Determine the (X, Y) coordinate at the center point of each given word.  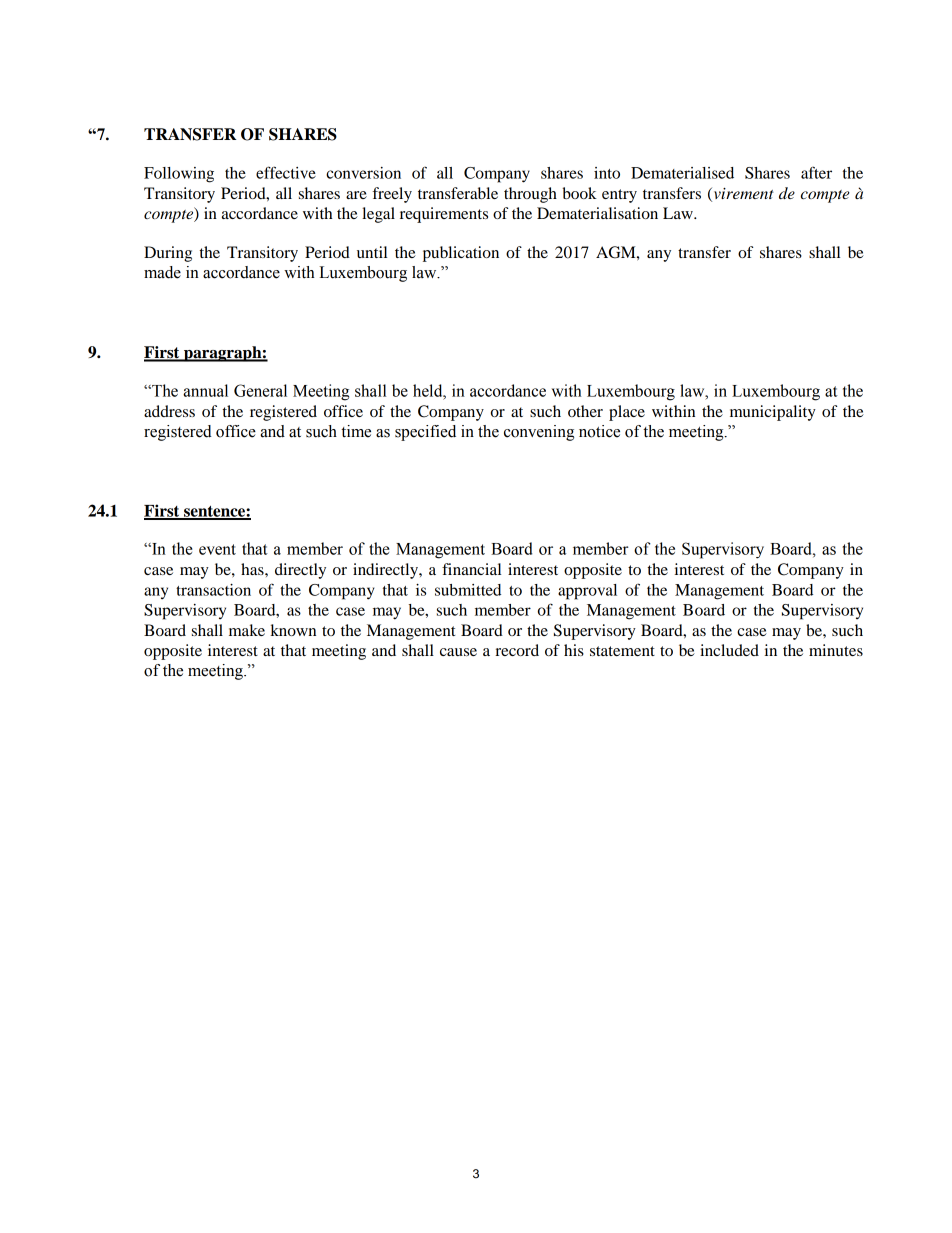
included (729, 650)
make (247, 630)
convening (539, 433)
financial (471, 569)
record (517, 650)
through (530, 195)
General (260, 390)
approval (587, 592)
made (162, 272)
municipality (773, 413)
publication (461, 254)
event (217, 549)
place (627, 413)
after (816, 172)
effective (286, 172)
